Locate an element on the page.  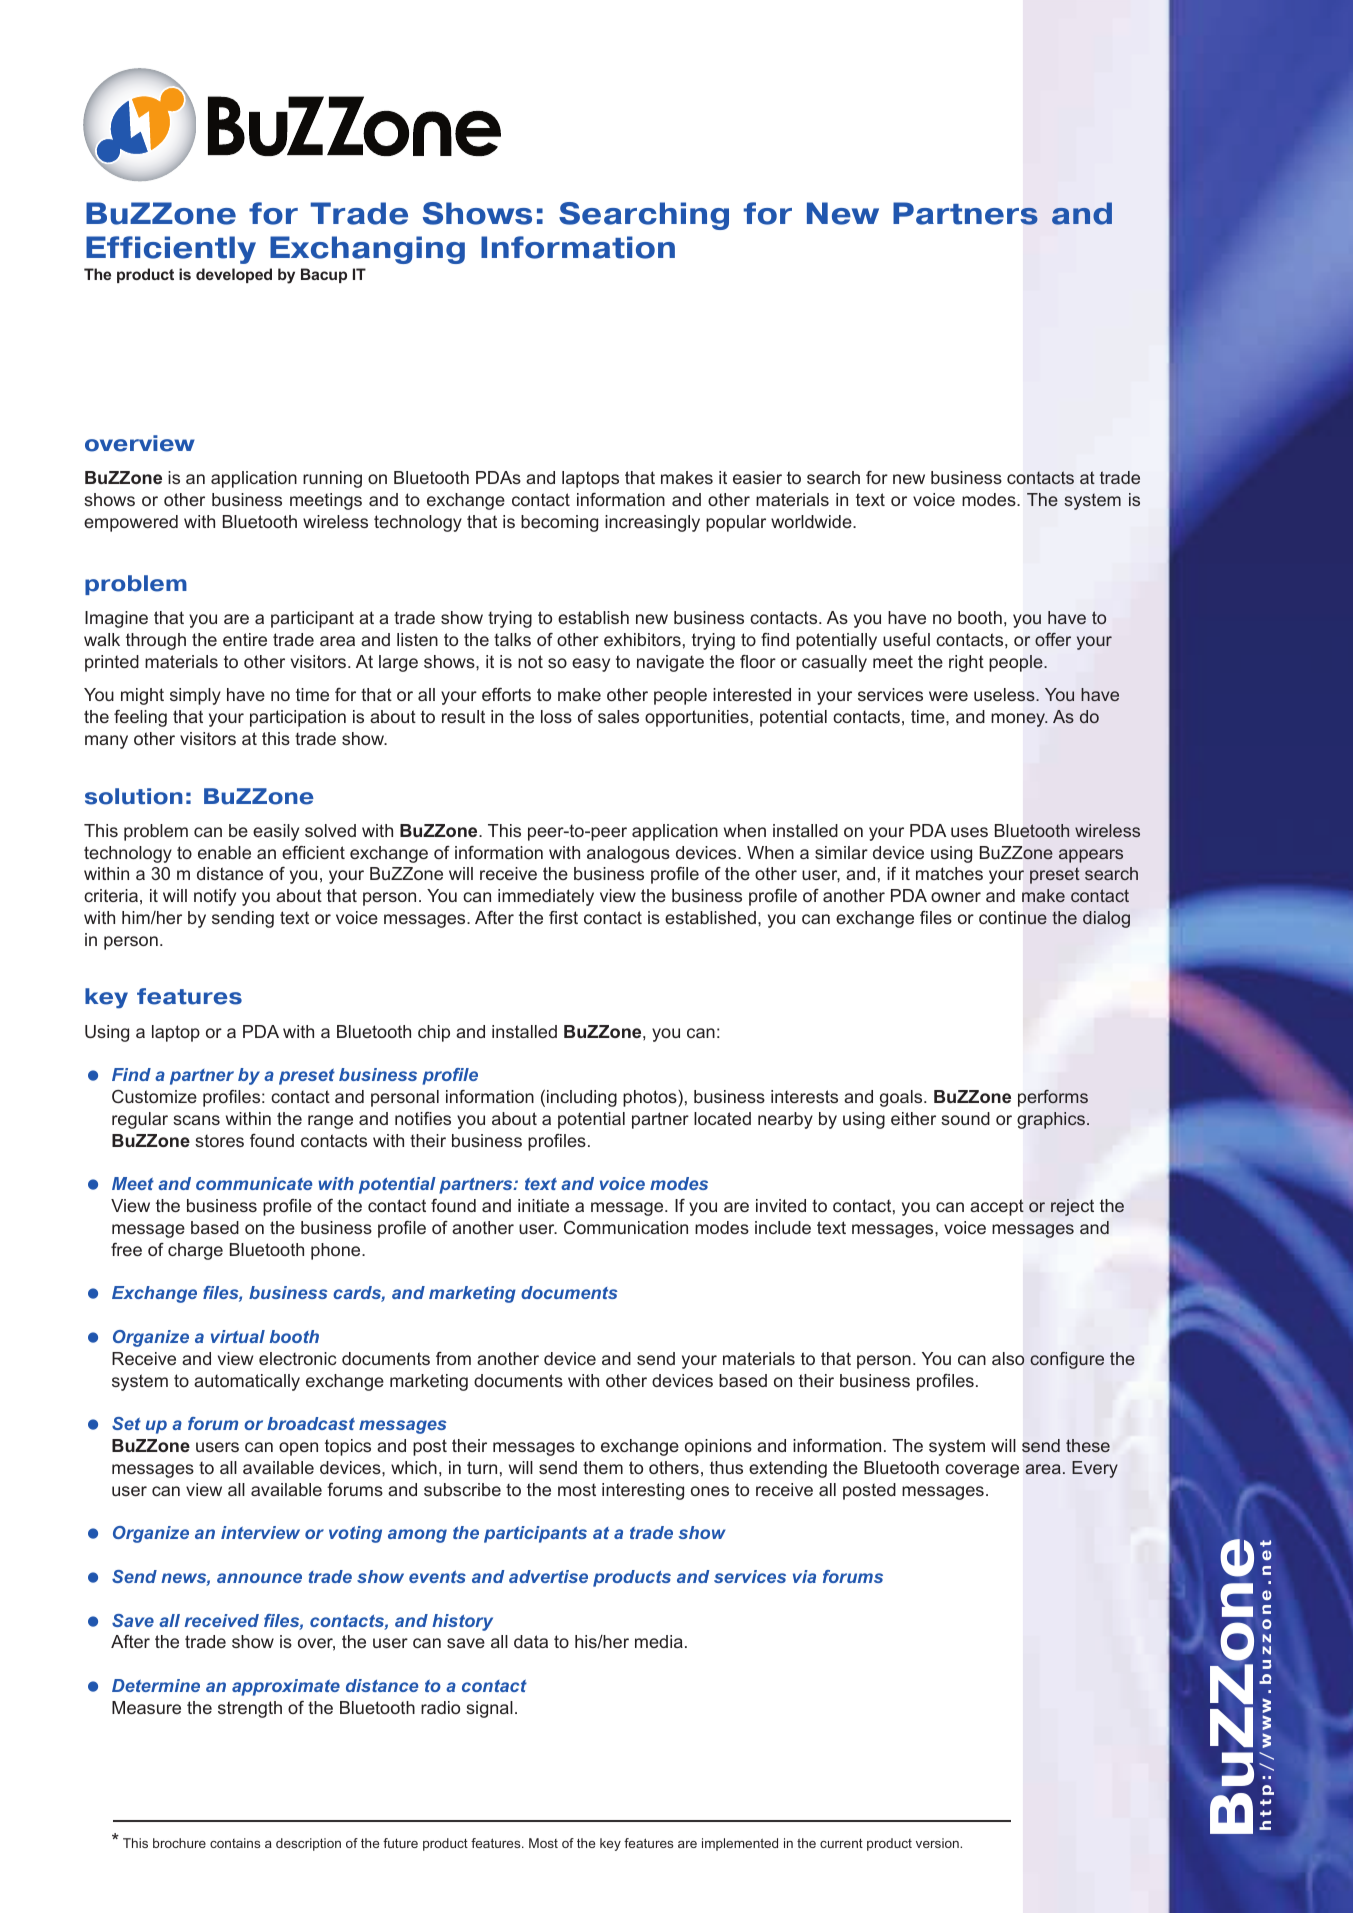
Exchanging is located at coordinates (367, 250).
